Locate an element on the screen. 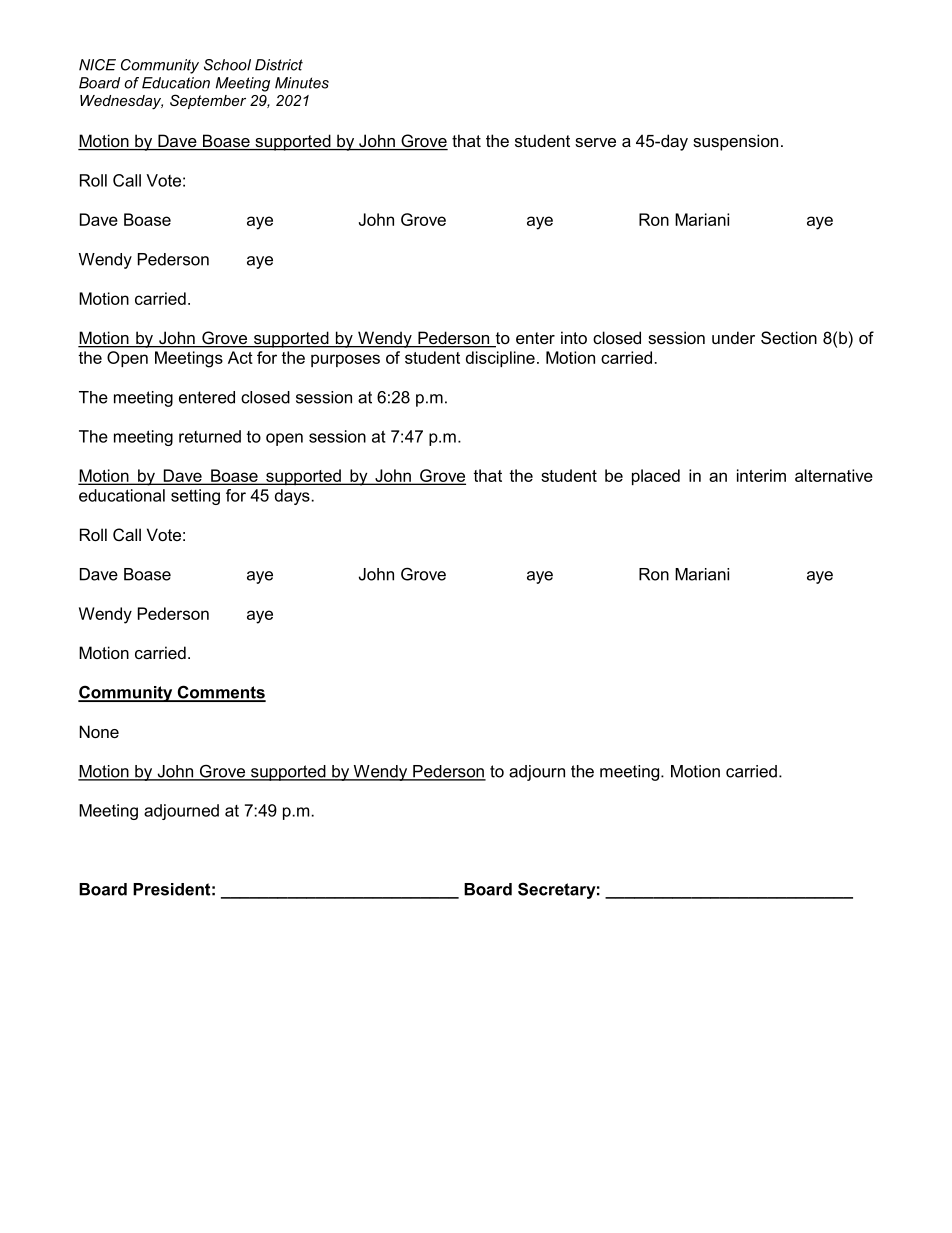 The width and height of the screenshot is (952, 1233). Act is located at coordinates (240, 357).
